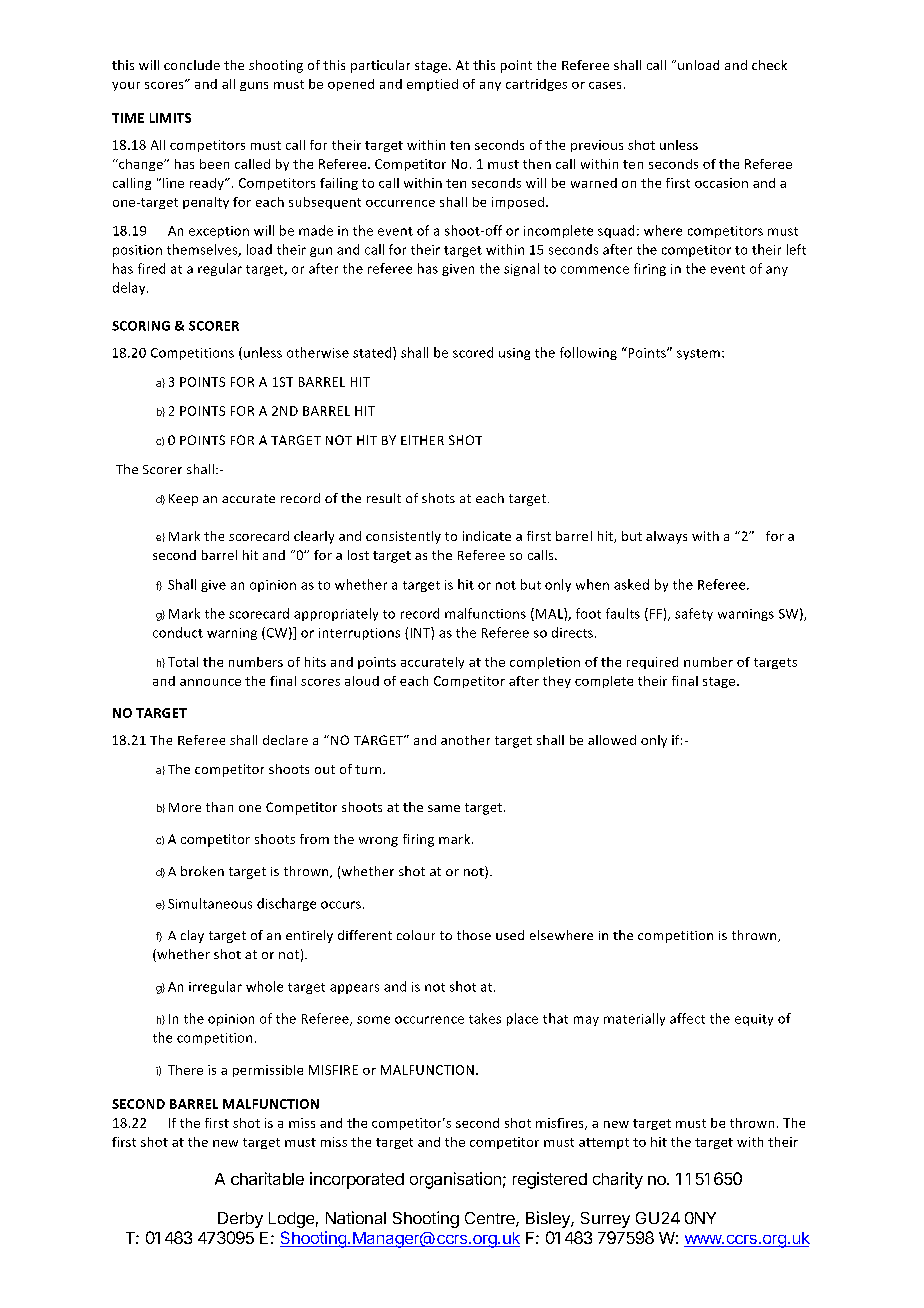 The height and width of the page is (1308, 924). What do you see at coordinates (432, 85) in the page?
I see `emptied` at bounding box center [432, 85].
